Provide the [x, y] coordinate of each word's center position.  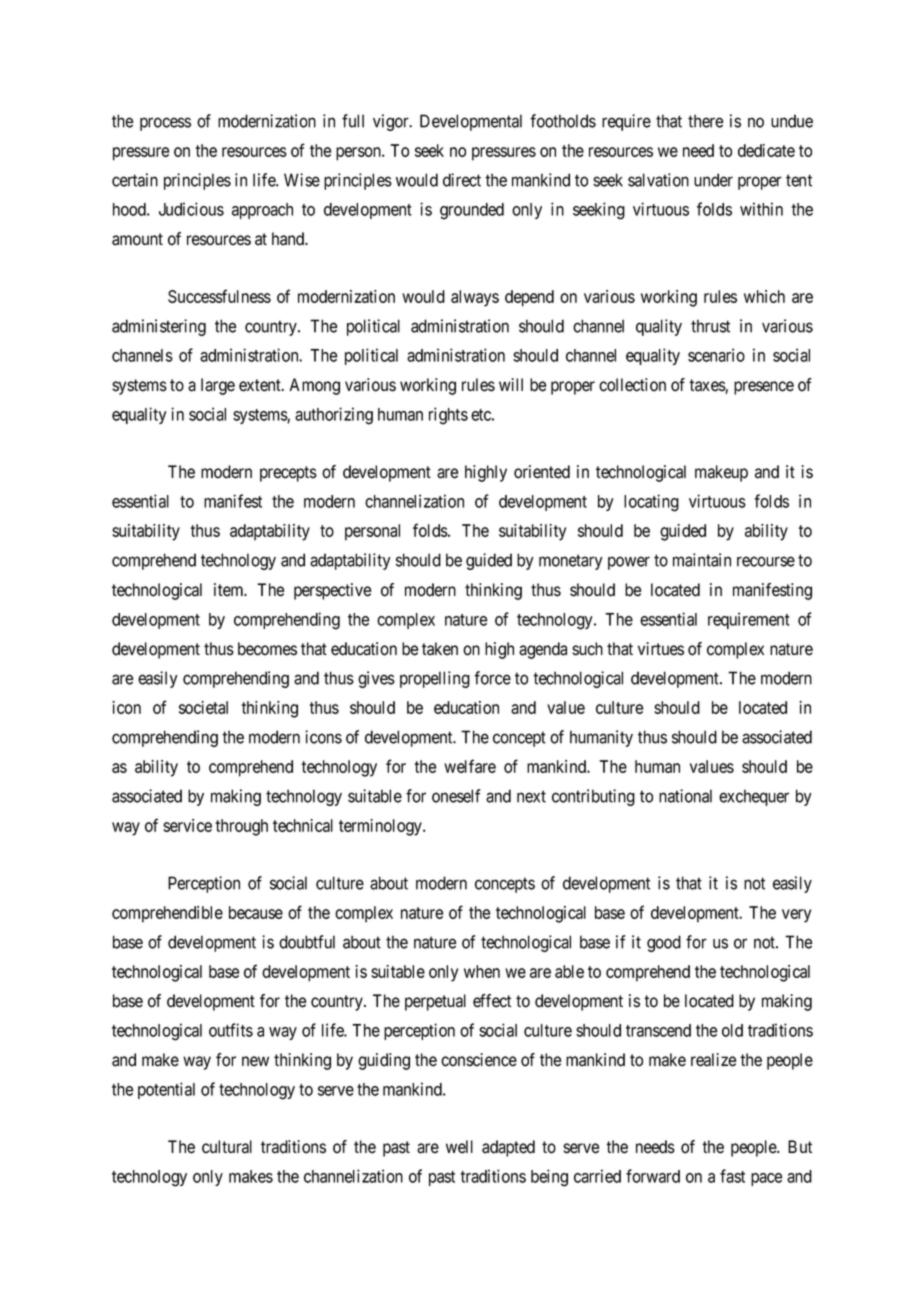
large [218, 386]
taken [440, 649]
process [165, 124]
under [713, 180]
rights [448, 416]
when [482, 971]
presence [764, 388]
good [664, 943]
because [256, 912]
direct [462, 180]
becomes [267, 649]
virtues [661, 649]
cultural [227, 1147]
